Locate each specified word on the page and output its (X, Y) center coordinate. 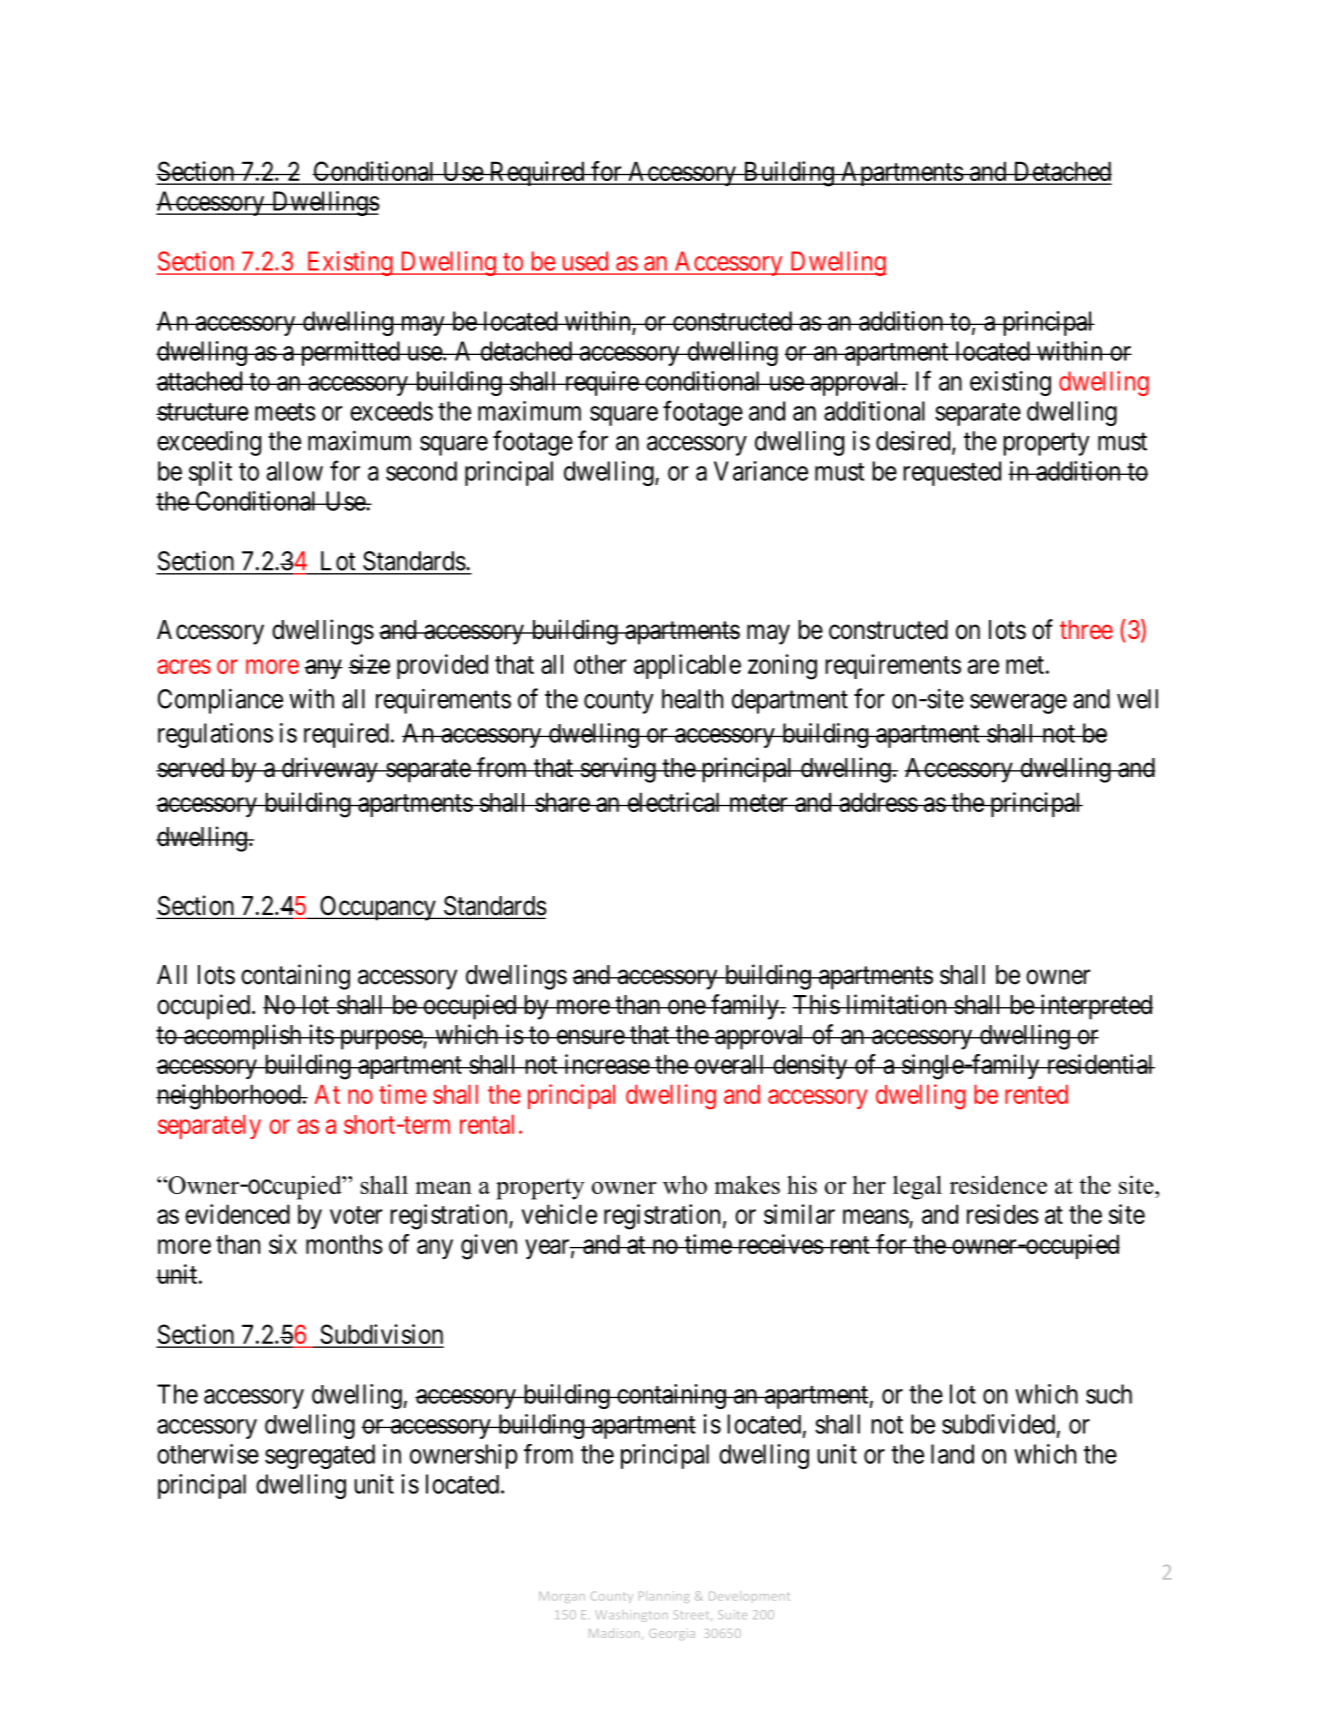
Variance (761, 471)
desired (914, 442)
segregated (320, 1456)
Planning (664, 1597)
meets (285, 412)
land (952, 1454)
